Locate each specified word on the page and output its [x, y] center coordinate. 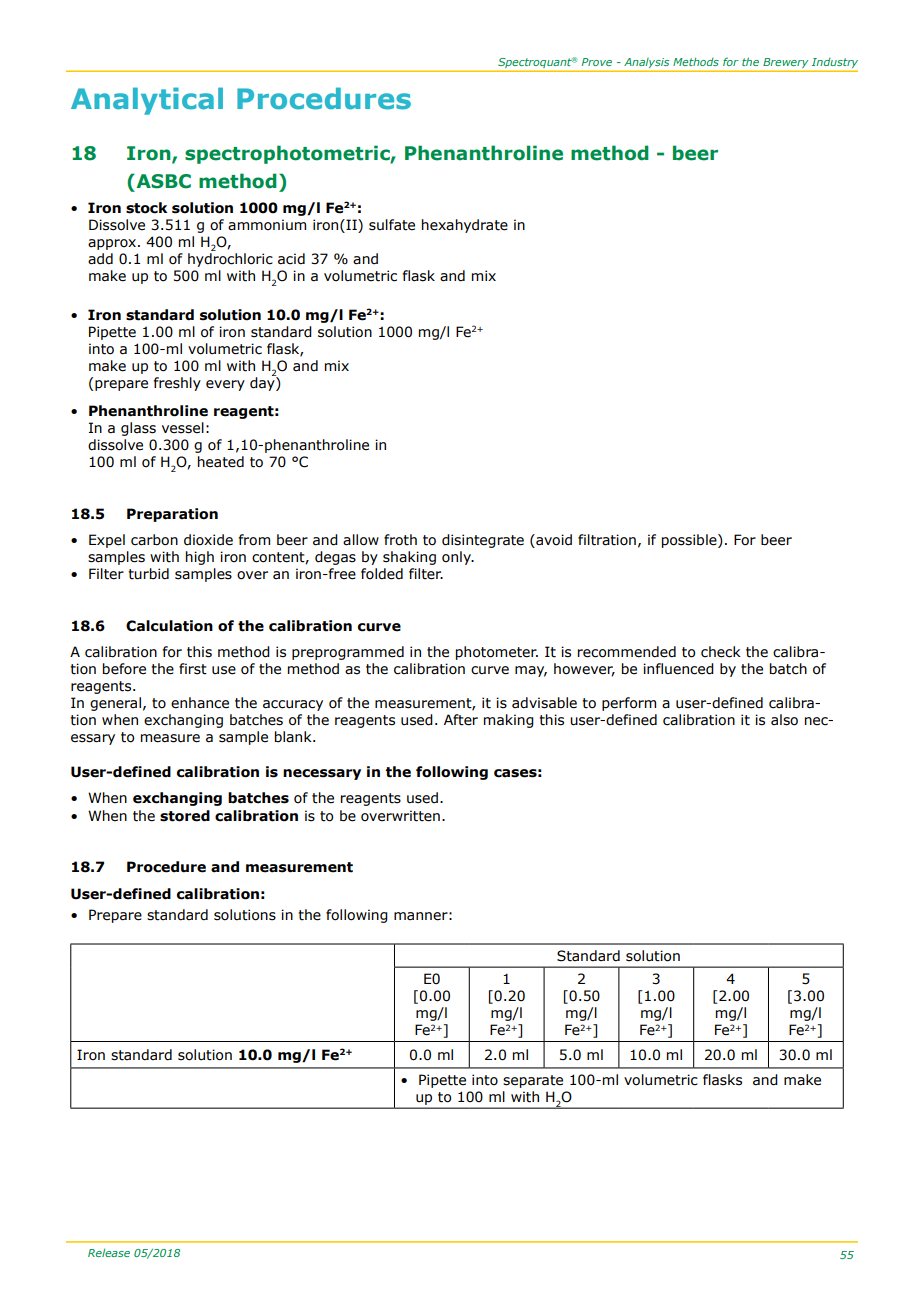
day [263, 383]
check [721, 652]
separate [533, 1081]
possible [690, 541]
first [193, 669]
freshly [177, 384]
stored [185, 816]
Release [109, 1253]
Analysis [646, 63]
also [784, 720]
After [461, 720]
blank [294, 737]
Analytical [147, 101]
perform [629, 704]
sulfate [392, 225]
